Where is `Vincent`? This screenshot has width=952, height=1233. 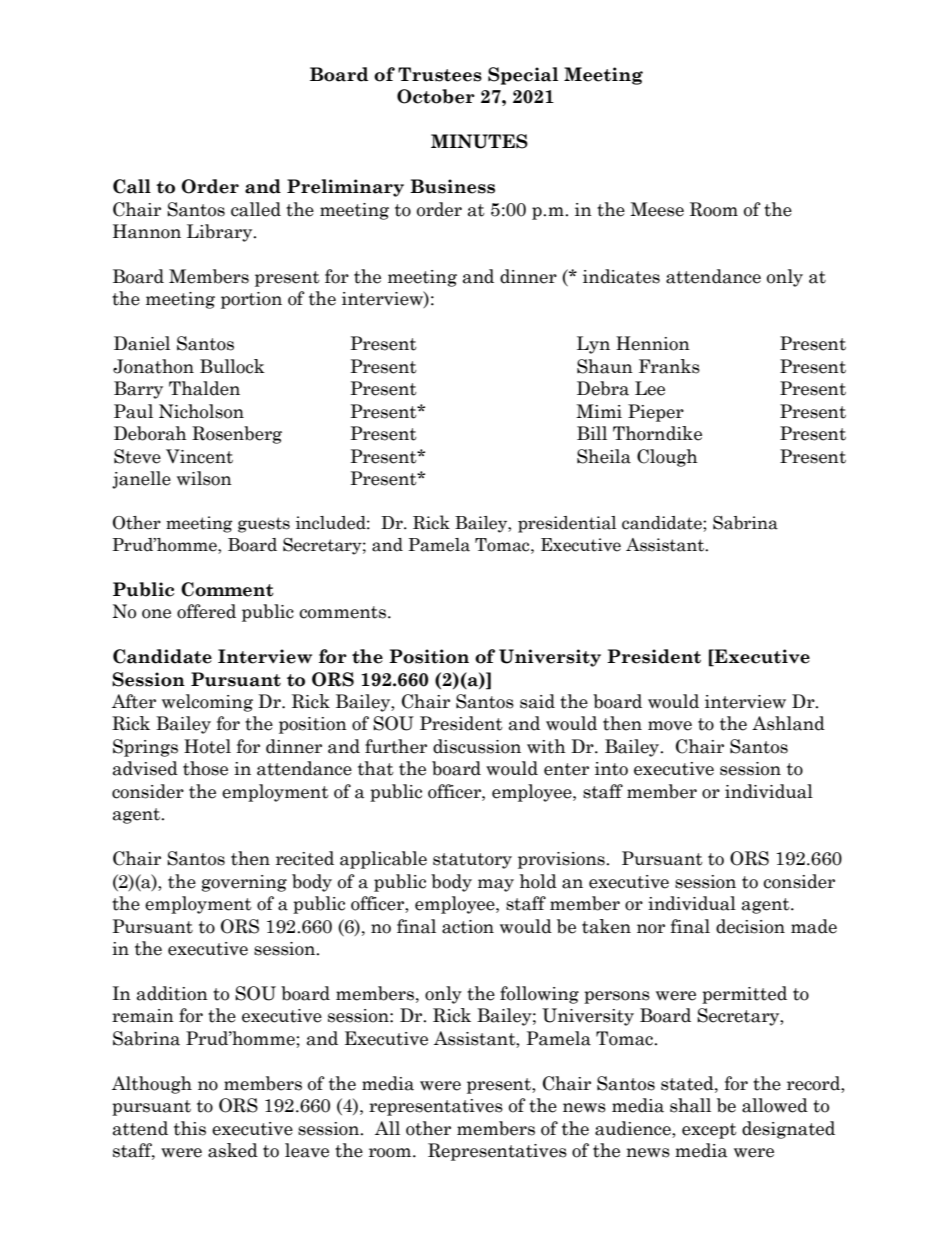
Vincent is located at coordinates (199, 456).
